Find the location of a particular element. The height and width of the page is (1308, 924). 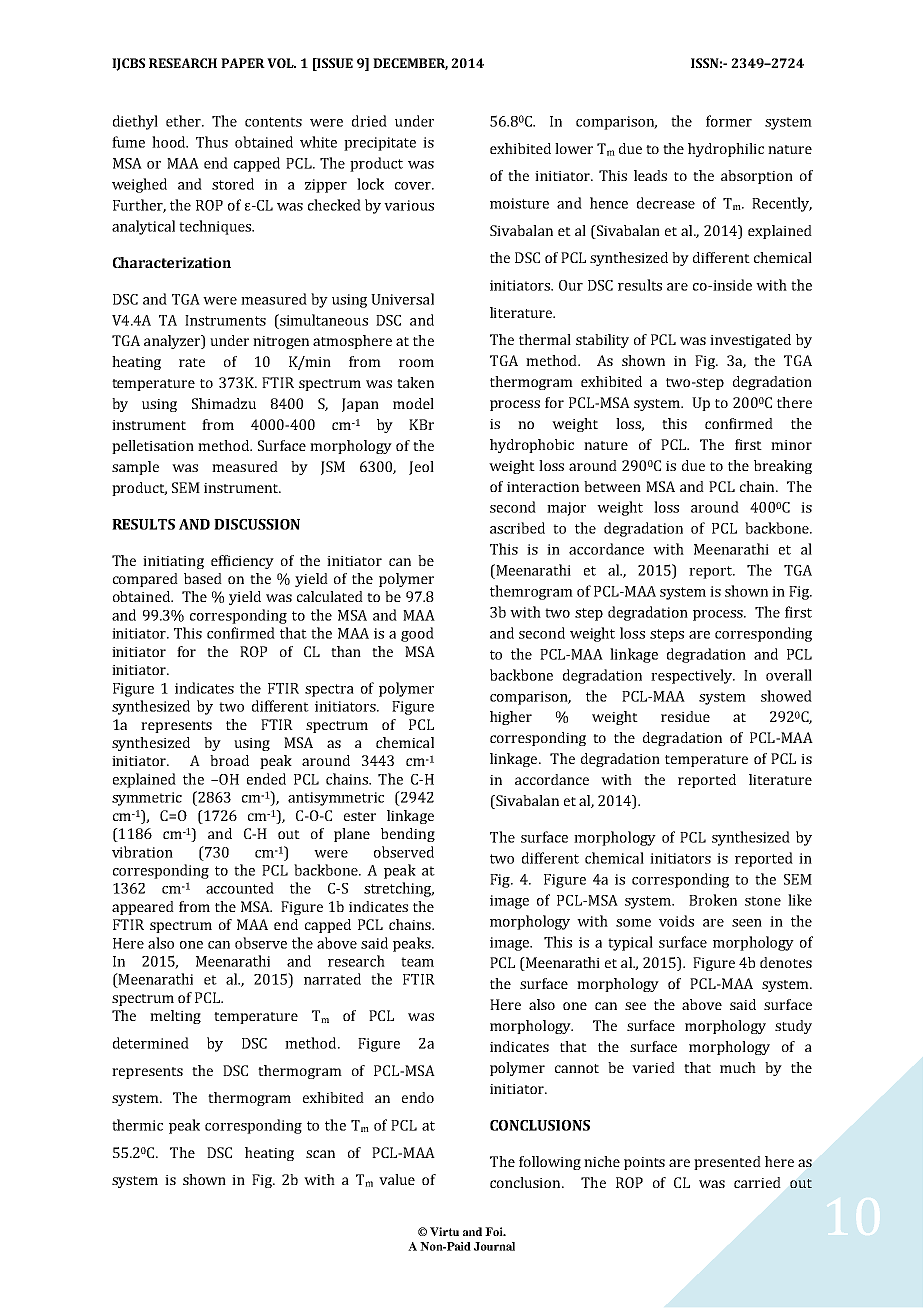

thermic is located at coordinates (137, 1125).
